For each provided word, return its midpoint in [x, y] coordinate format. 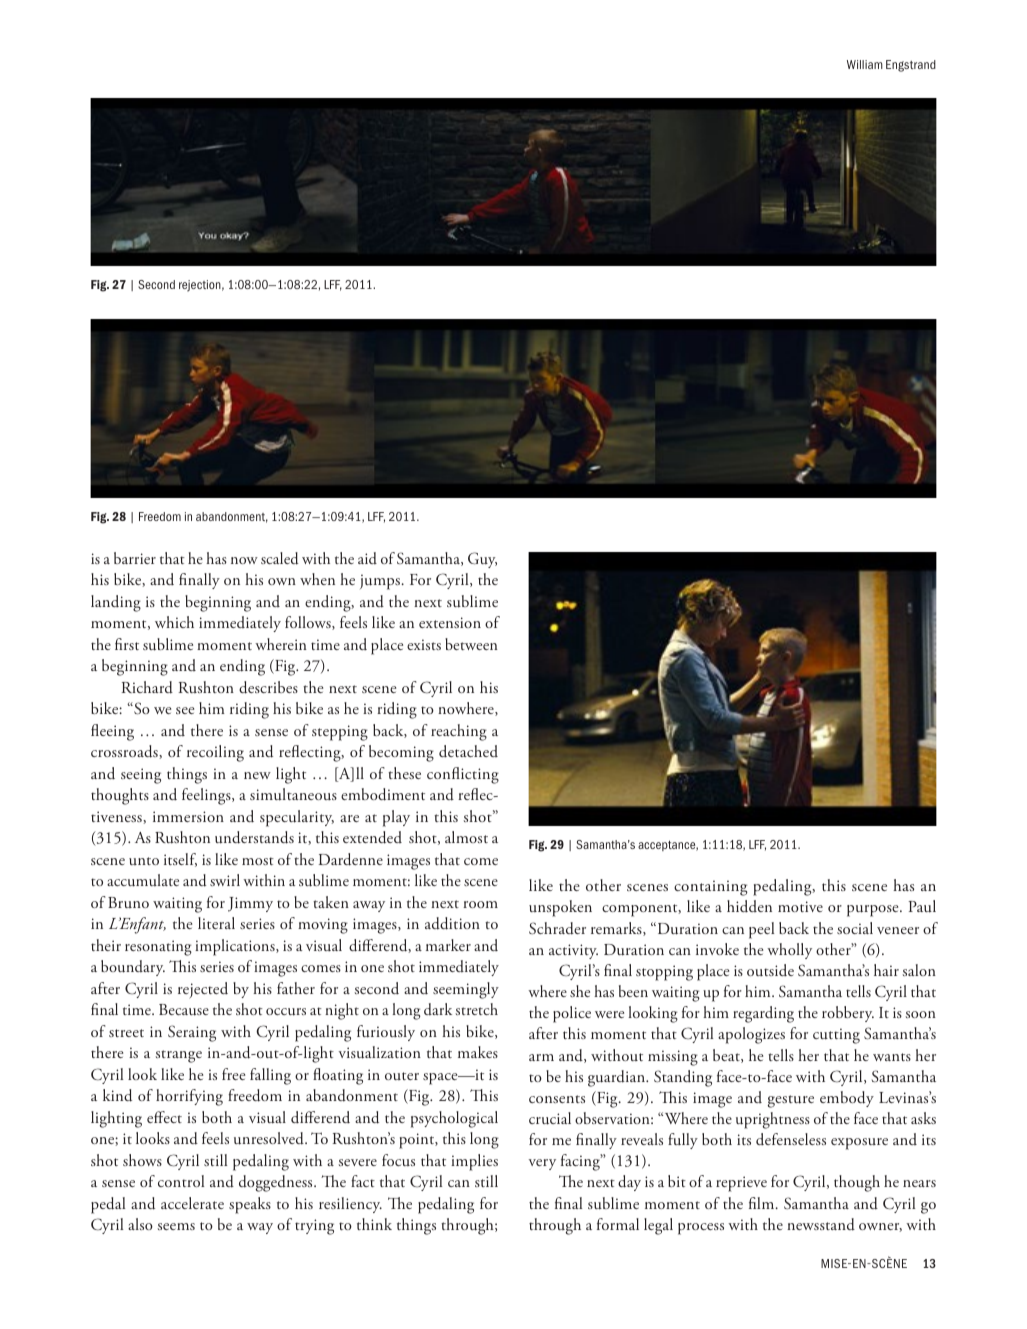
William [865, 64]
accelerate [192, 1203]
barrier [135, 558]
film [763, 1203]
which [174, 622]
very [542, 1164]
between [471, 644]
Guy [482, 560]
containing [711, 888]
